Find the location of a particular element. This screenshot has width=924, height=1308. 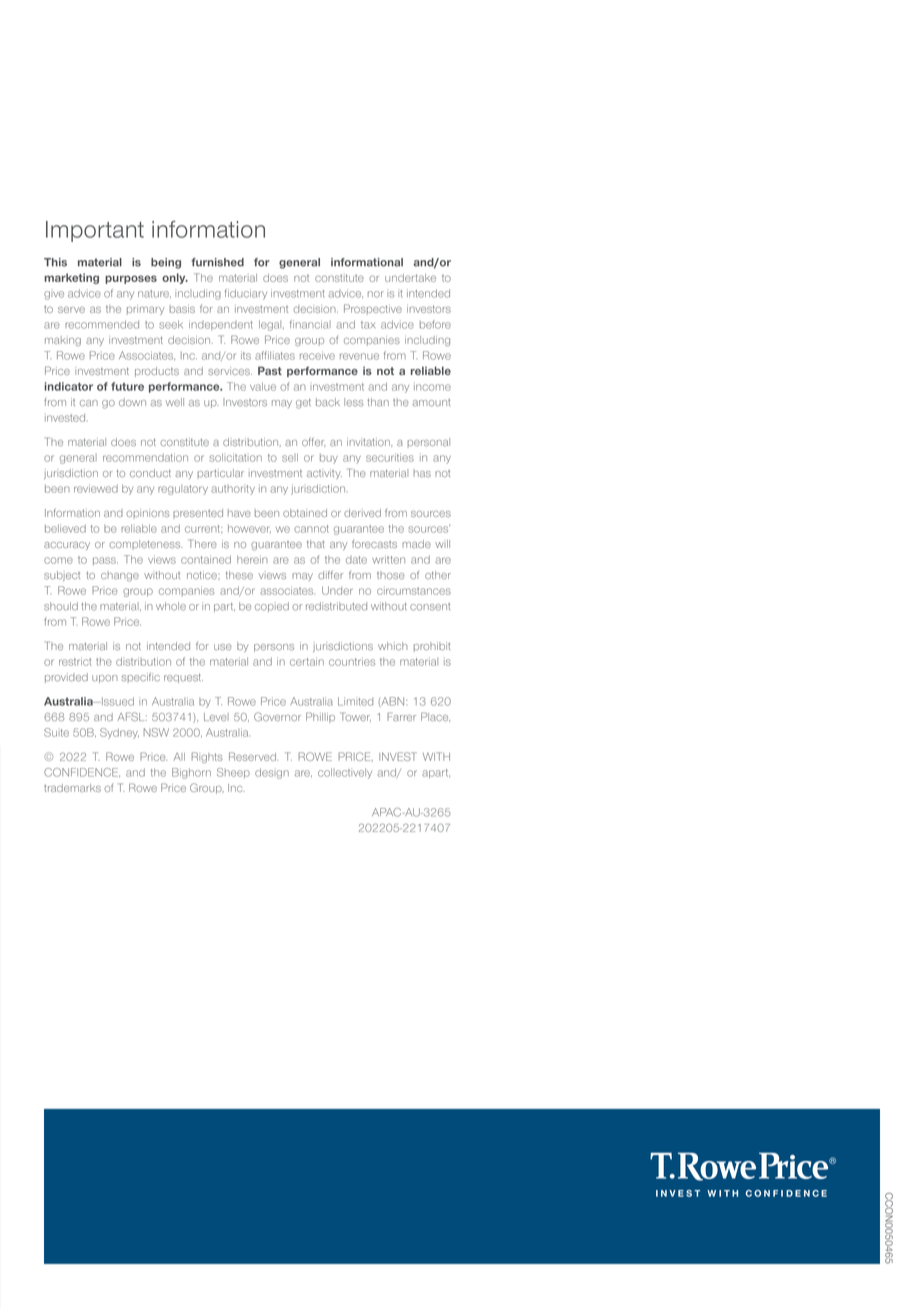

Important is located at coordinates (95, 231).
